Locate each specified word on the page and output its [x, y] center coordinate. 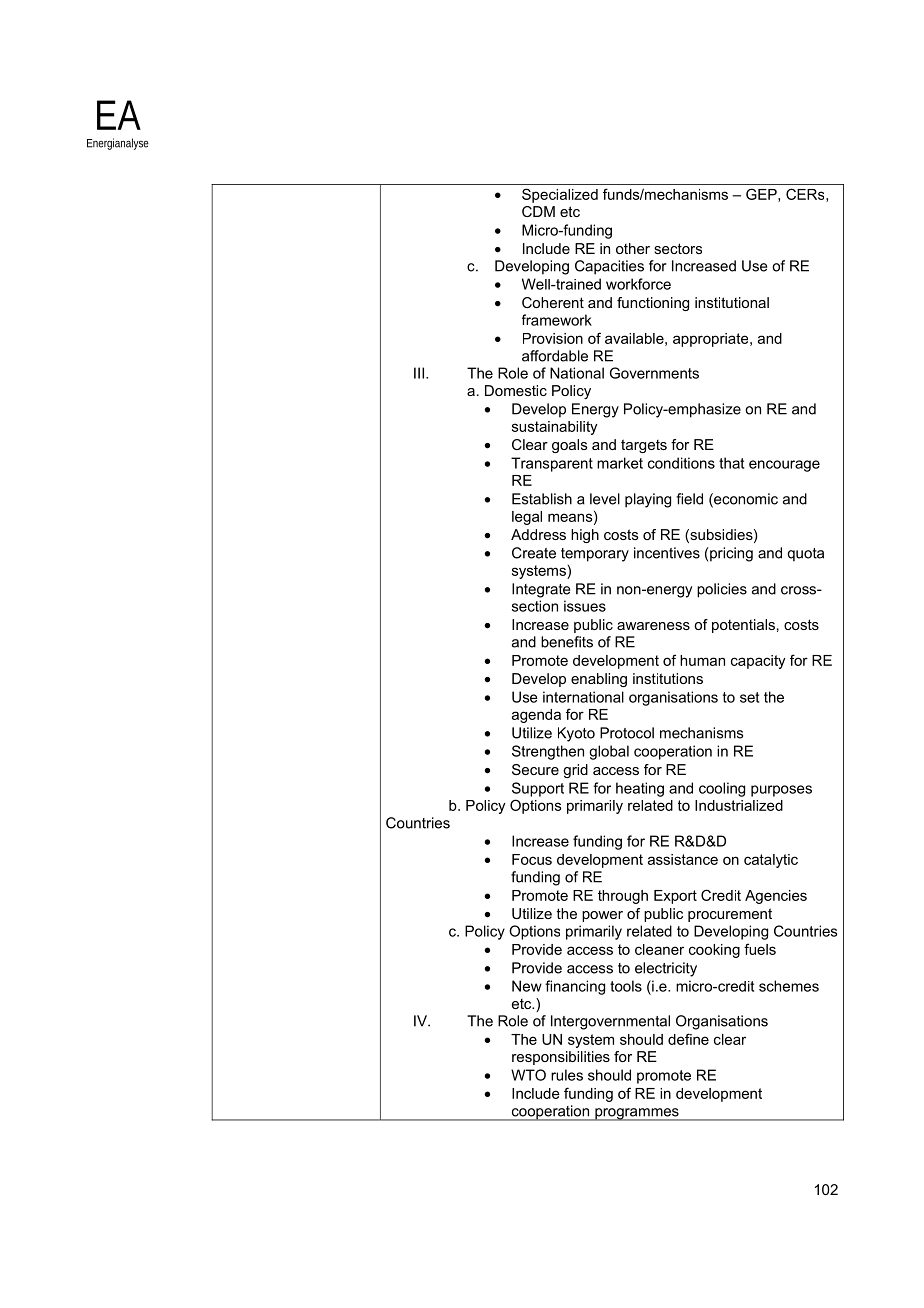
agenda [536, 716]
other [633, 248]
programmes [637, 1114]
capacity [758, 662]
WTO [528, 1075]
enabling [599, 680]
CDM [538, 211]
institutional [732, 302]
